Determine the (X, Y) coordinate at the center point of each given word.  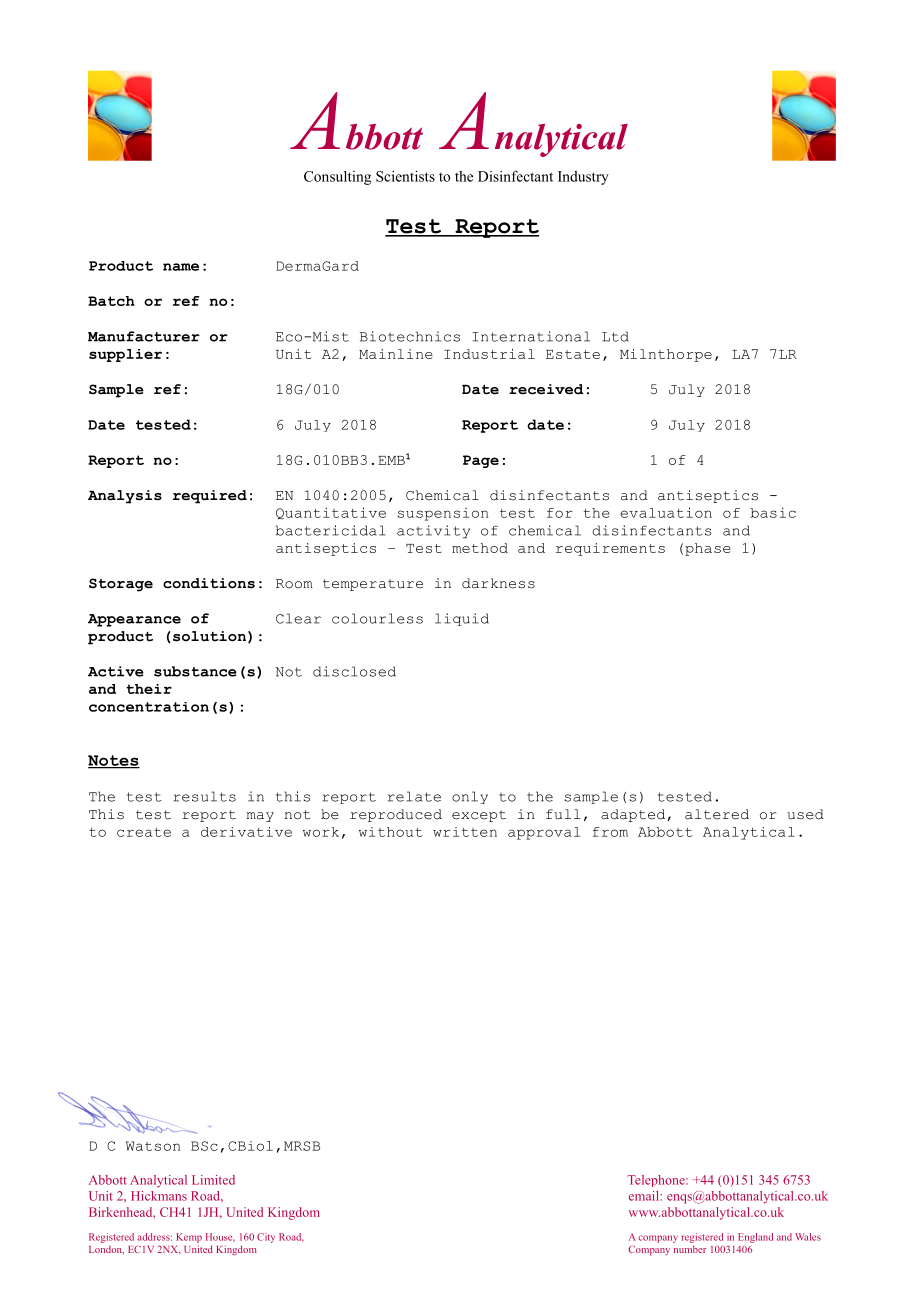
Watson (153, 1146)
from (610, 832)
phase (708, 549)
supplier (125, 355)
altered (717, 814)
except (479, 816)
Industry (583, 178)
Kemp (189, 1238)
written (465, 832)
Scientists (405, 176)
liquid (462, 619)
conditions (209, 583)
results (204, 796)
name (181, 267)
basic (773, 512)
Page (481, 461)
